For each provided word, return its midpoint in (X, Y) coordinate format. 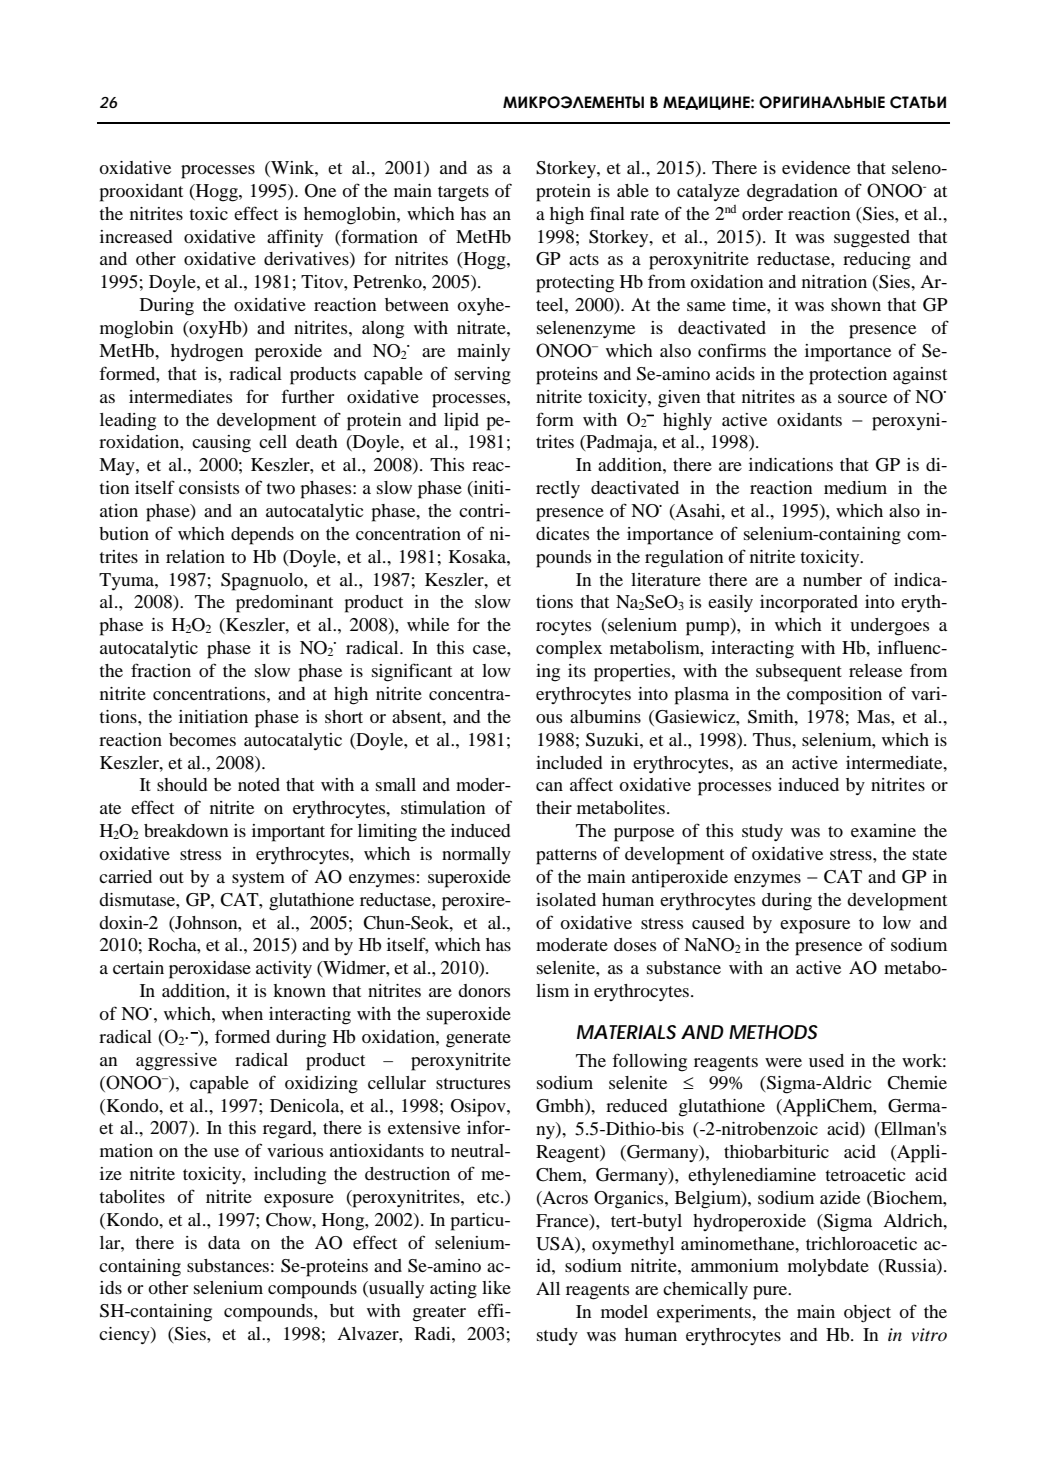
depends (262, 536)
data (224, 1242)
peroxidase (210, 970)
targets (463, 194)
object (867, 1314)
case (490, 649)
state (930, 854)
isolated (566, 899)
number (832, 579)
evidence (816, 167)
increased (136, 236)
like (496, 1287)
